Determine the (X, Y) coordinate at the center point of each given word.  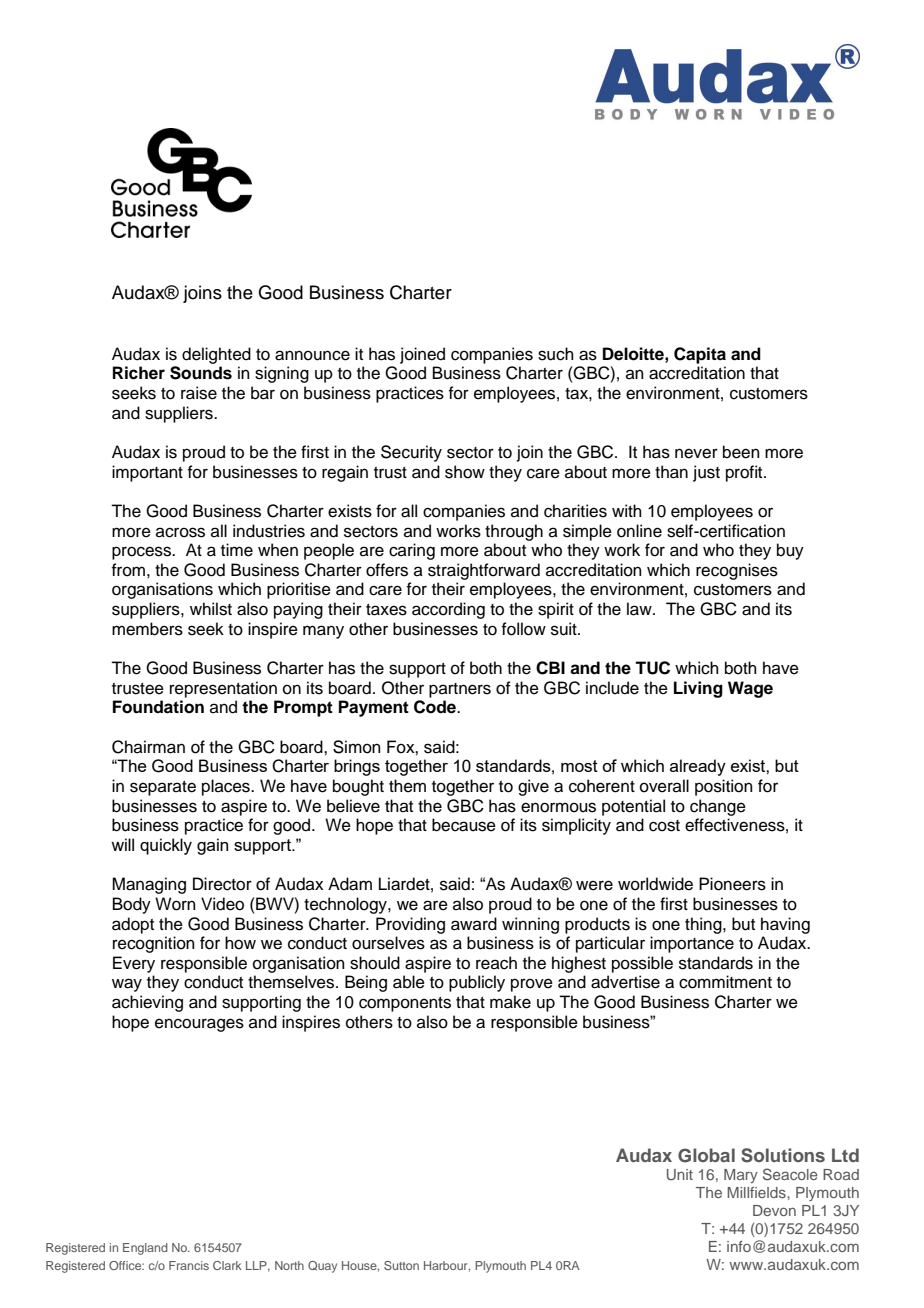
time (237, 550)
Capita (700, 355)
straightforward (484, 571)
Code (436, 707)
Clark (227, 1265)
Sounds (201, 373)
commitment (725, 982)
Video (222, 904)
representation (223, 689)
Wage (750, 689)
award (474, 924)
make (510, 1002)
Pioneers (732, 884)
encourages (199, 1025)
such (556, 354)
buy (790, 551)
